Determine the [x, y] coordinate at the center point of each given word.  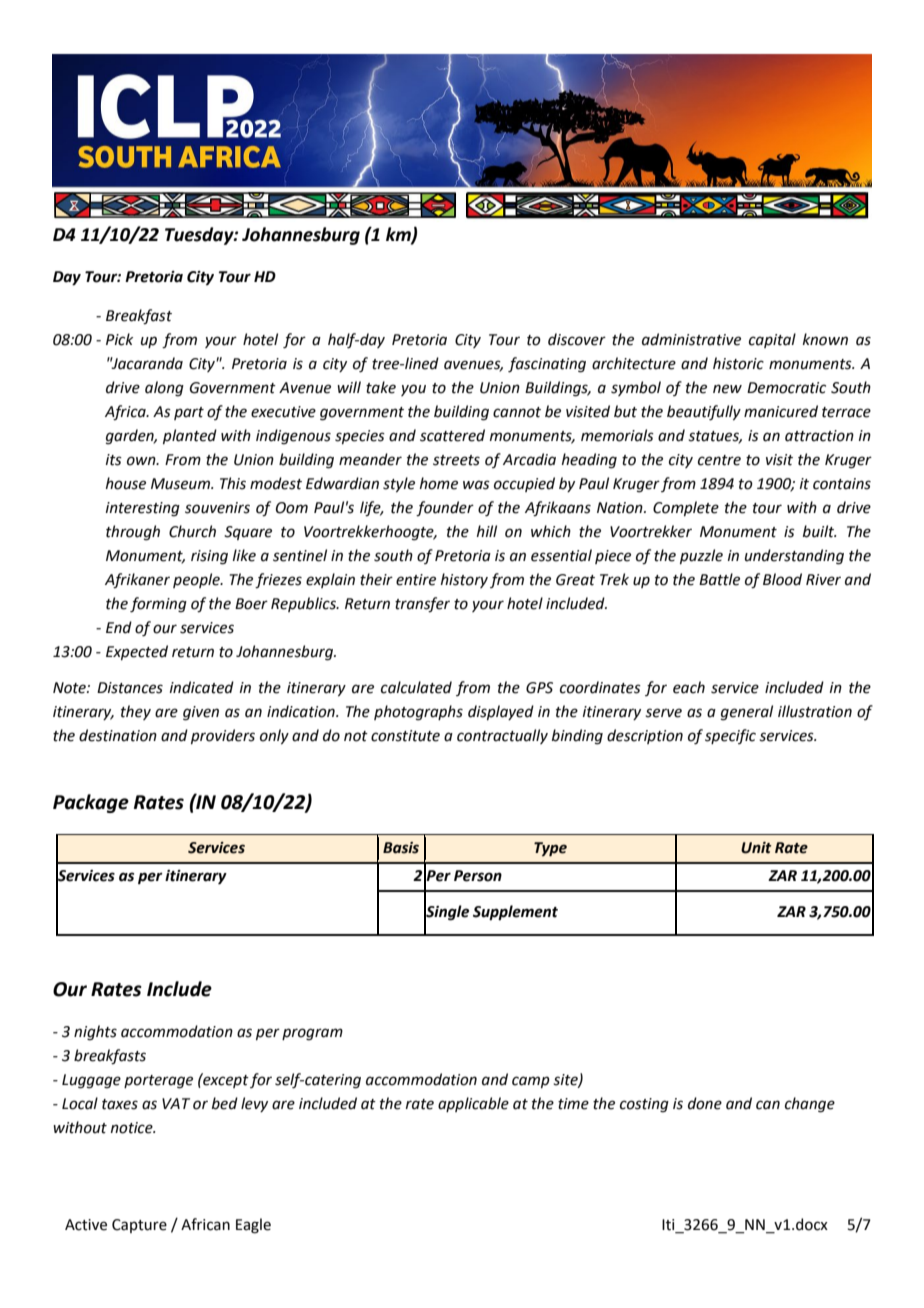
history [464, 580]
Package [91, 803]
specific [730, 736]
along [164, 389]
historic [738, 363]
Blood [782, 579]
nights [95, 1033]
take [381, 387]
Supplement [515, 913]
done [705, 1103]
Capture [139, 1226]
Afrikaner [137, 580]
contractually [502, 736]
